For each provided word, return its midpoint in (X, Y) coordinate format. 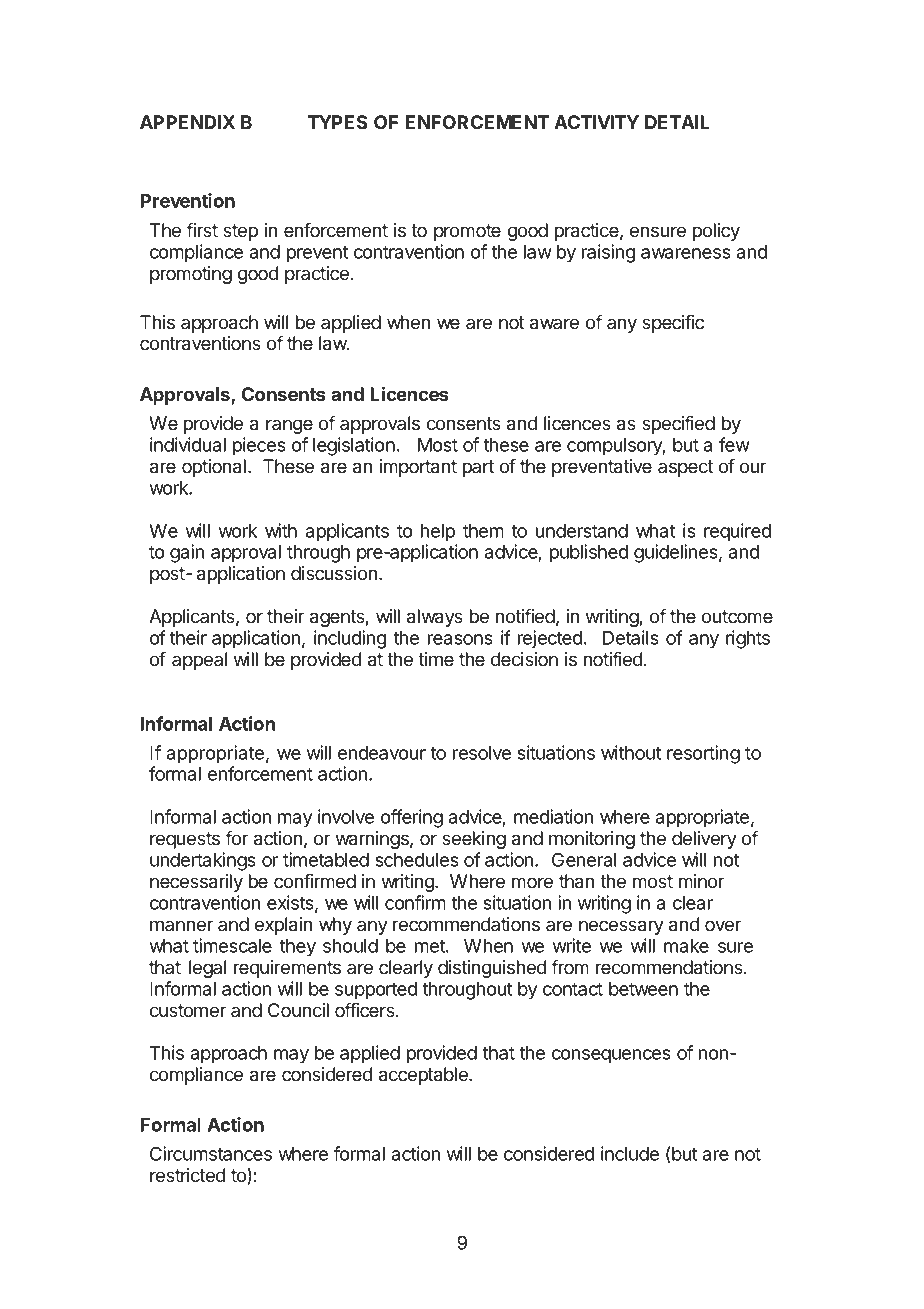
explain (283, 926)
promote (467, 232)
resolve (482, 753)
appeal (199, 661)
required (737, 532)
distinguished (492, 969)
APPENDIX (187, 122)
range (289, 426)
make (686, 946)
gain (187, 553)
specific (673, 324)
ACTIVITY (596, 122)
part (478, 468)
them (483, 531)
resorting (703, 754)
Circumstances (211, 1153)
